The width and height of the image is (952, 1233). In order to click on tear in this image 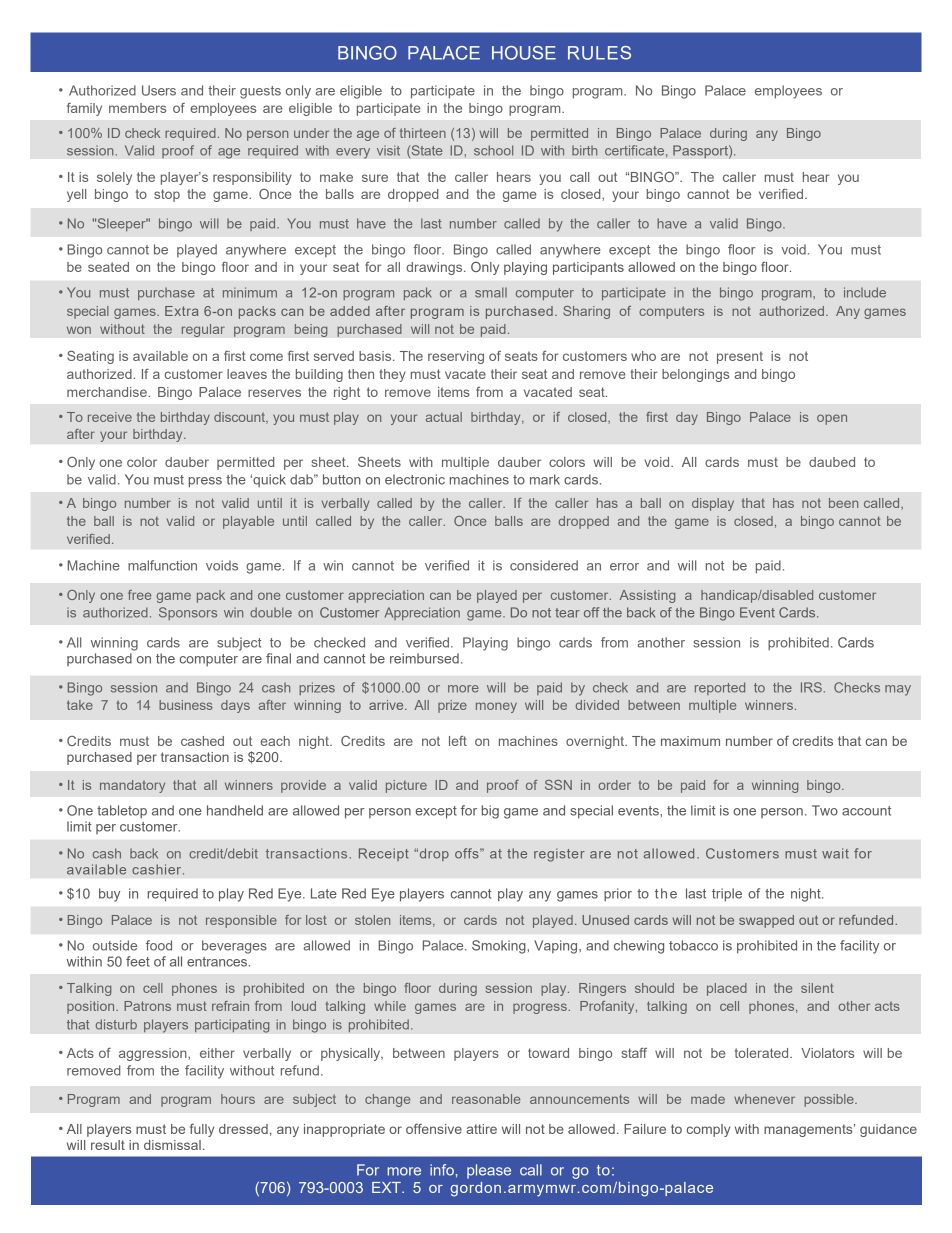, I will do `click(567, 613)`.
